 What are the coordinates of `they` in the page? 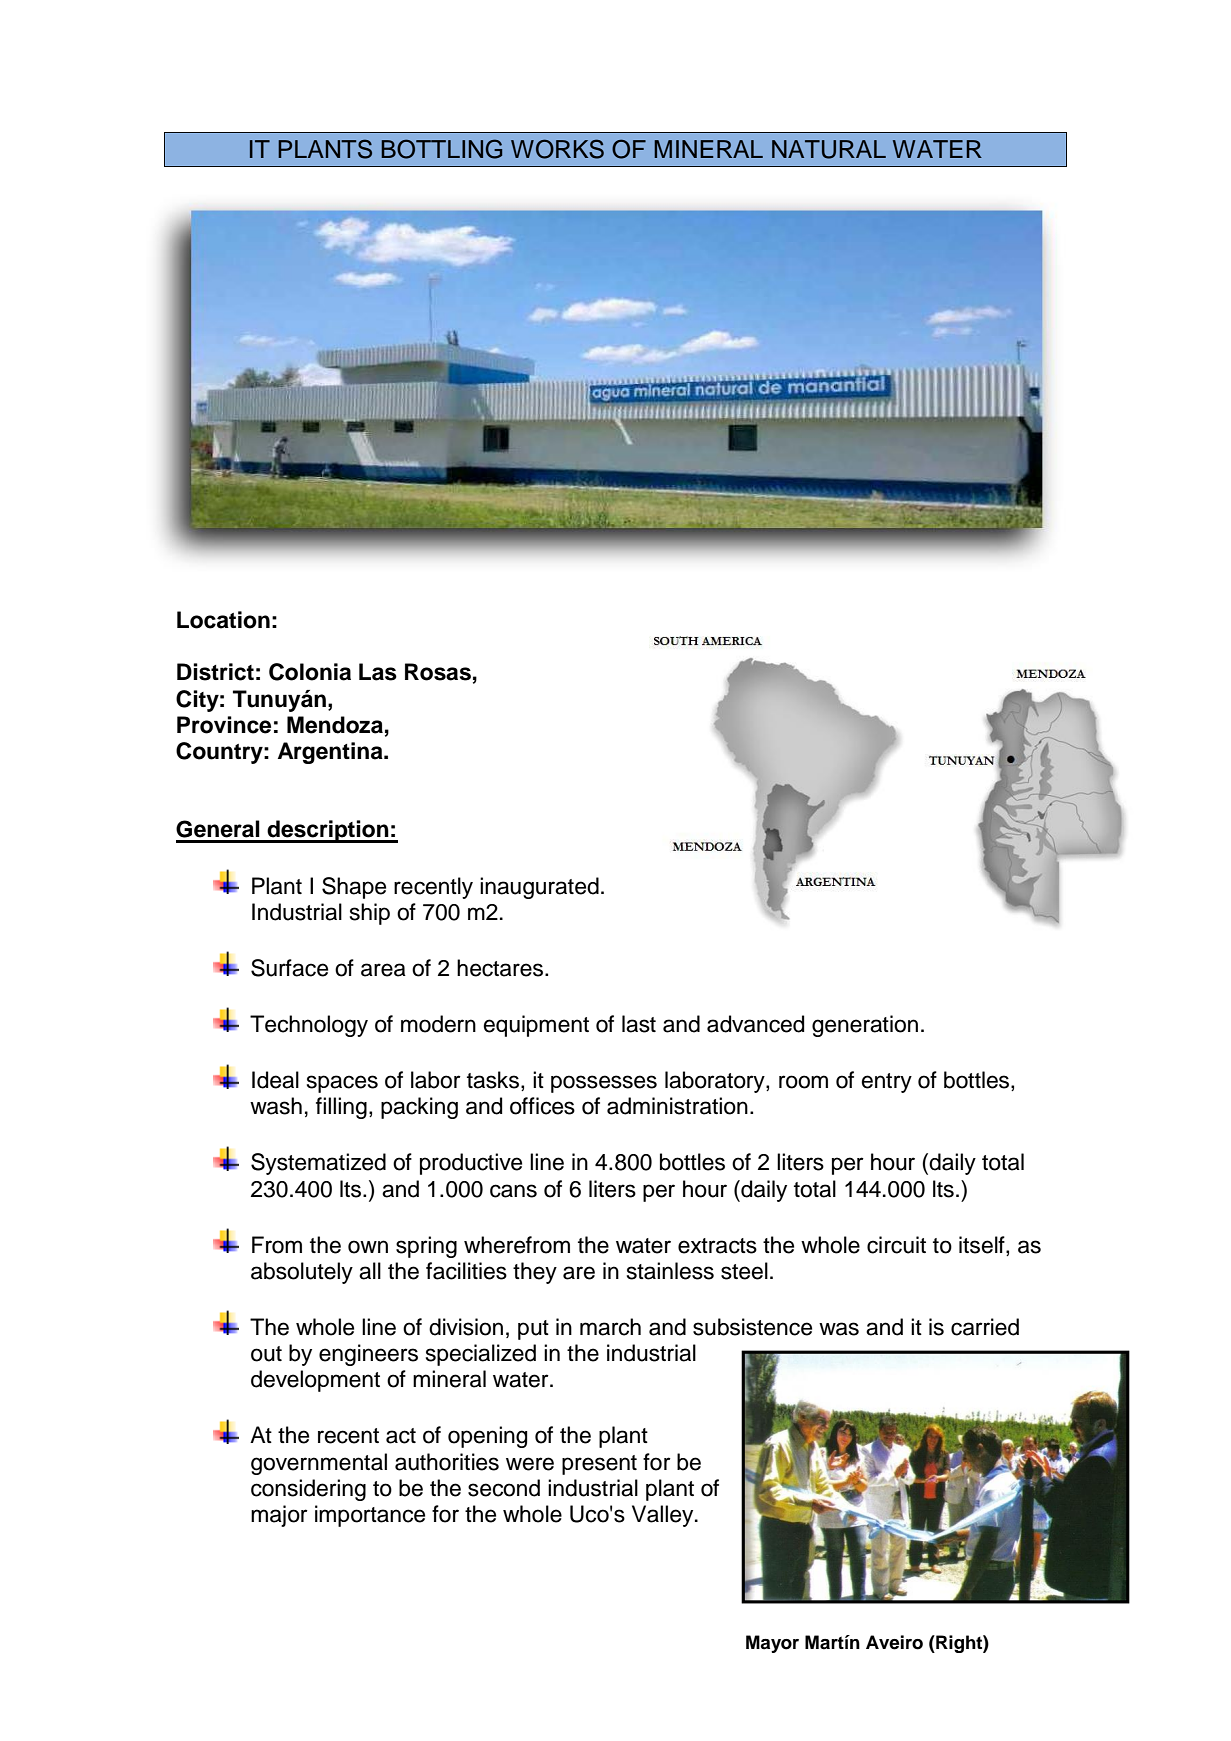 It's located at (535, 1273).
